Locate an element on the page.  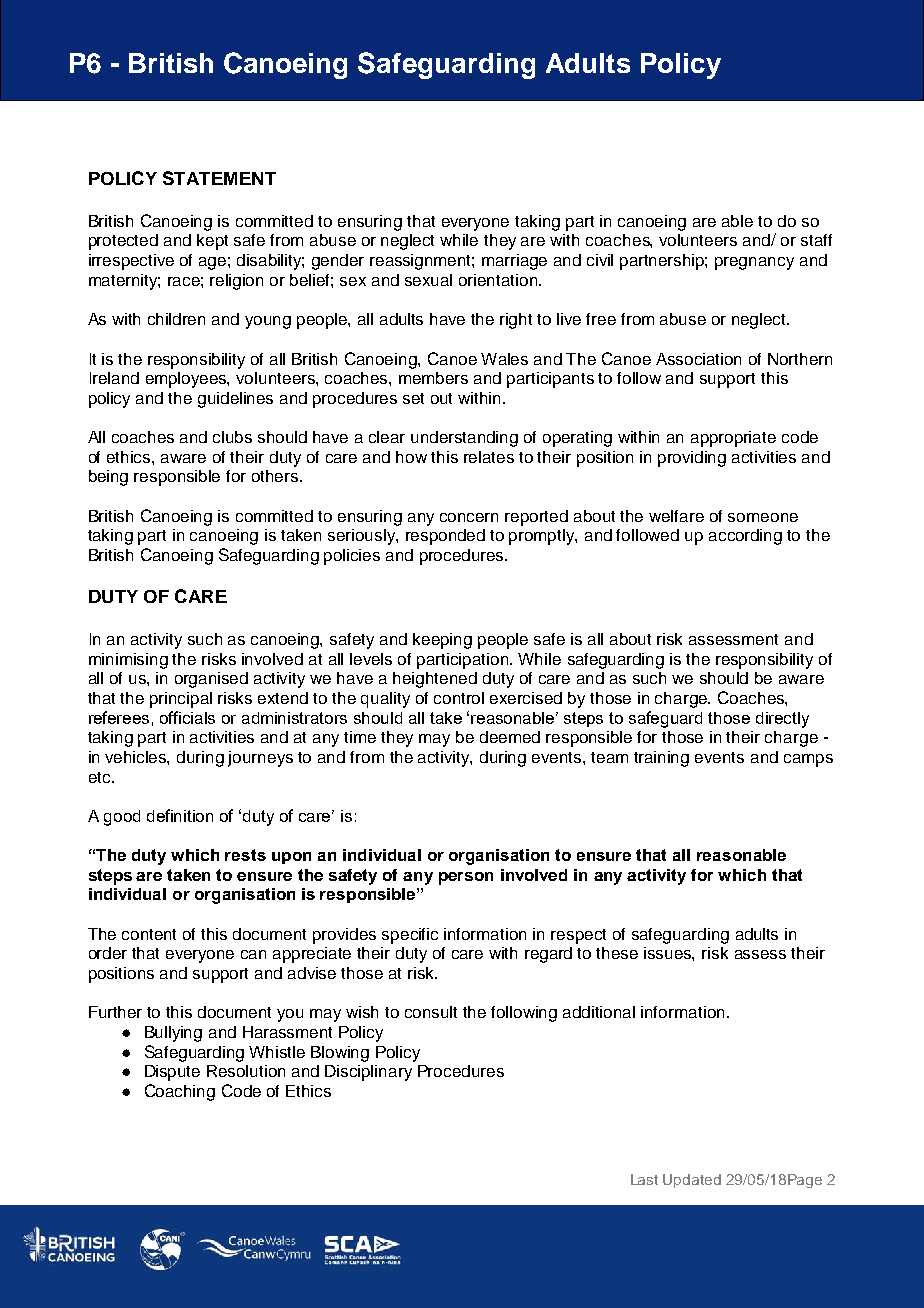
marriage is located at coordinates (514, 262).
